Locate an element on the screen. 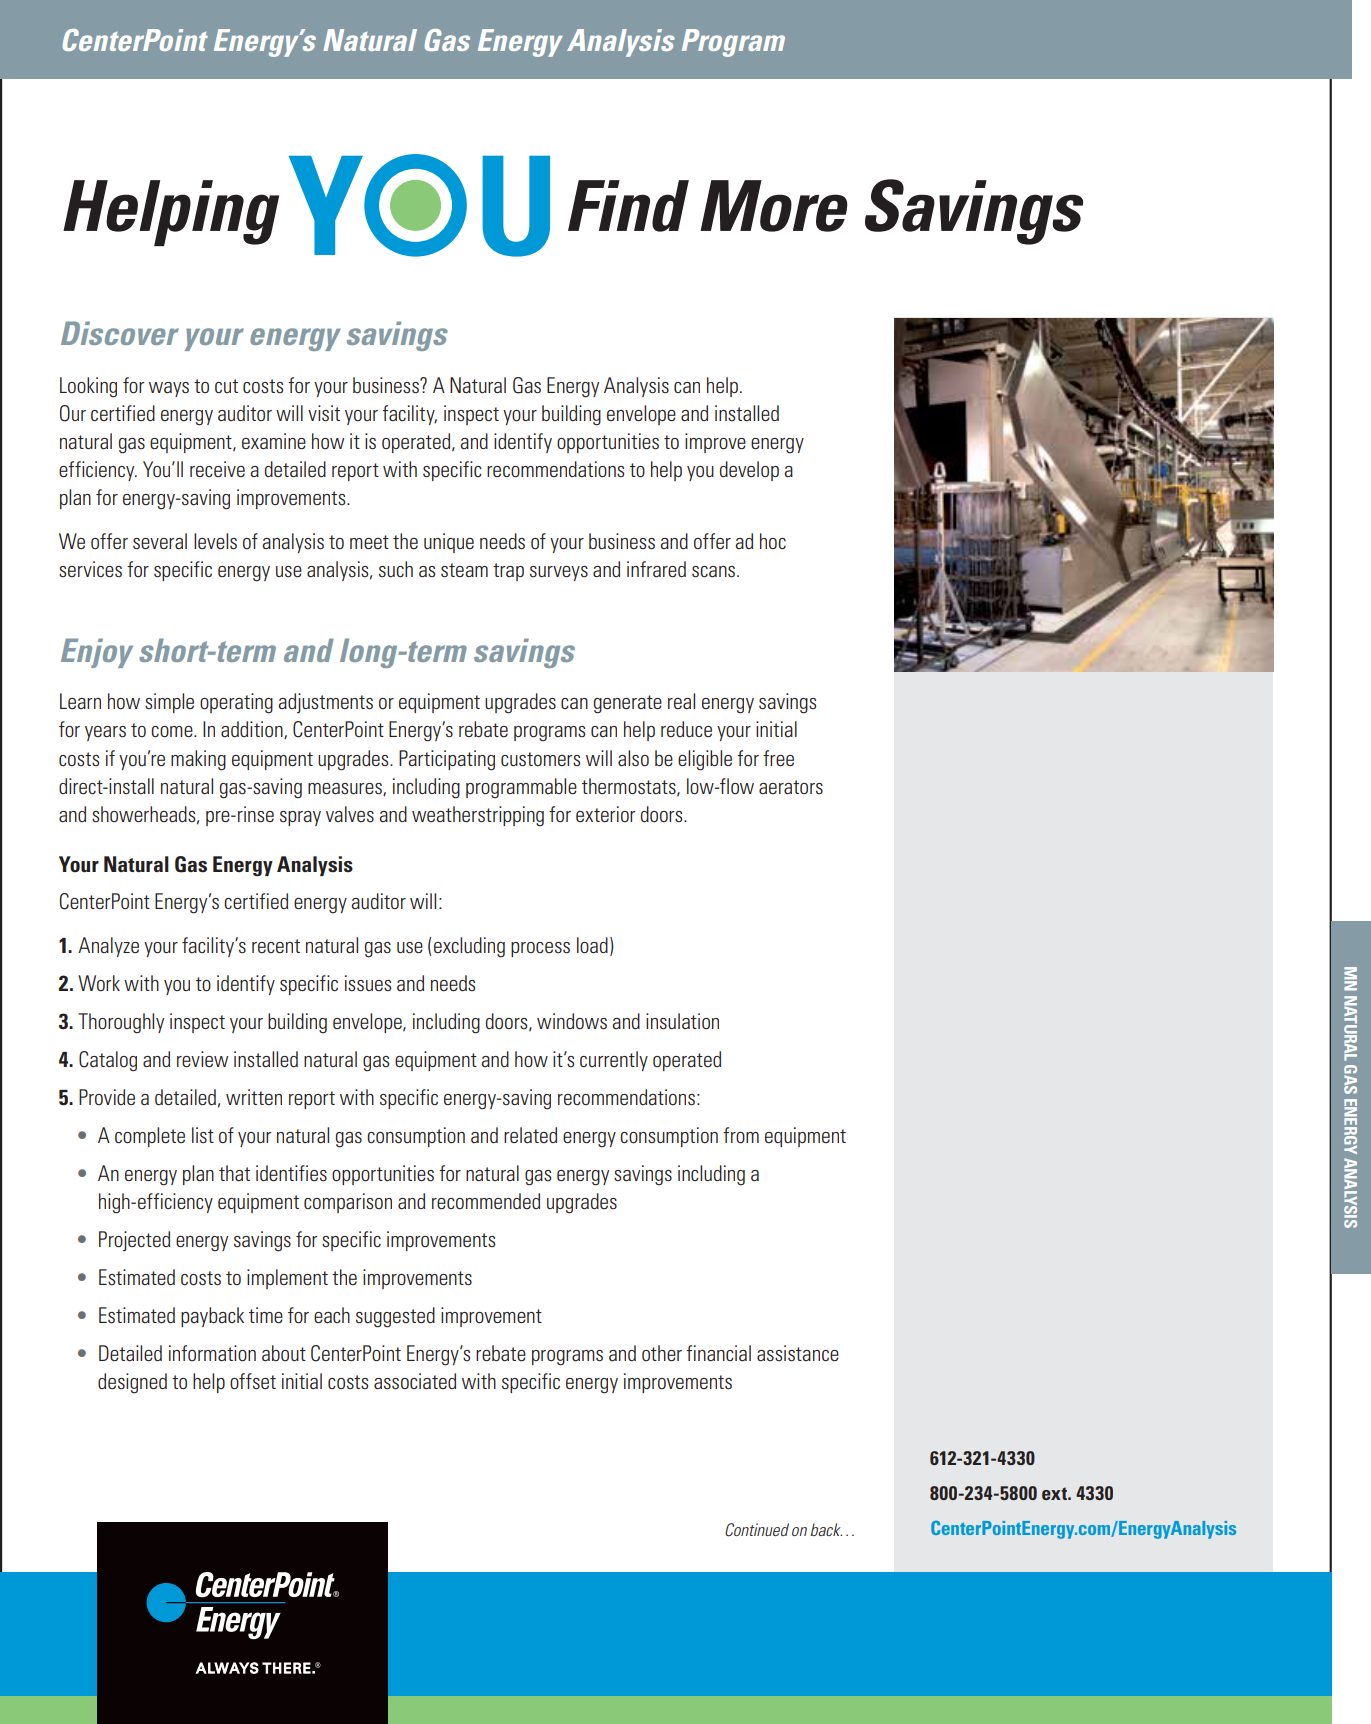 The width and height of the screenshot is (1371, 1724). Analyze is located at coordinates (108, 947).
